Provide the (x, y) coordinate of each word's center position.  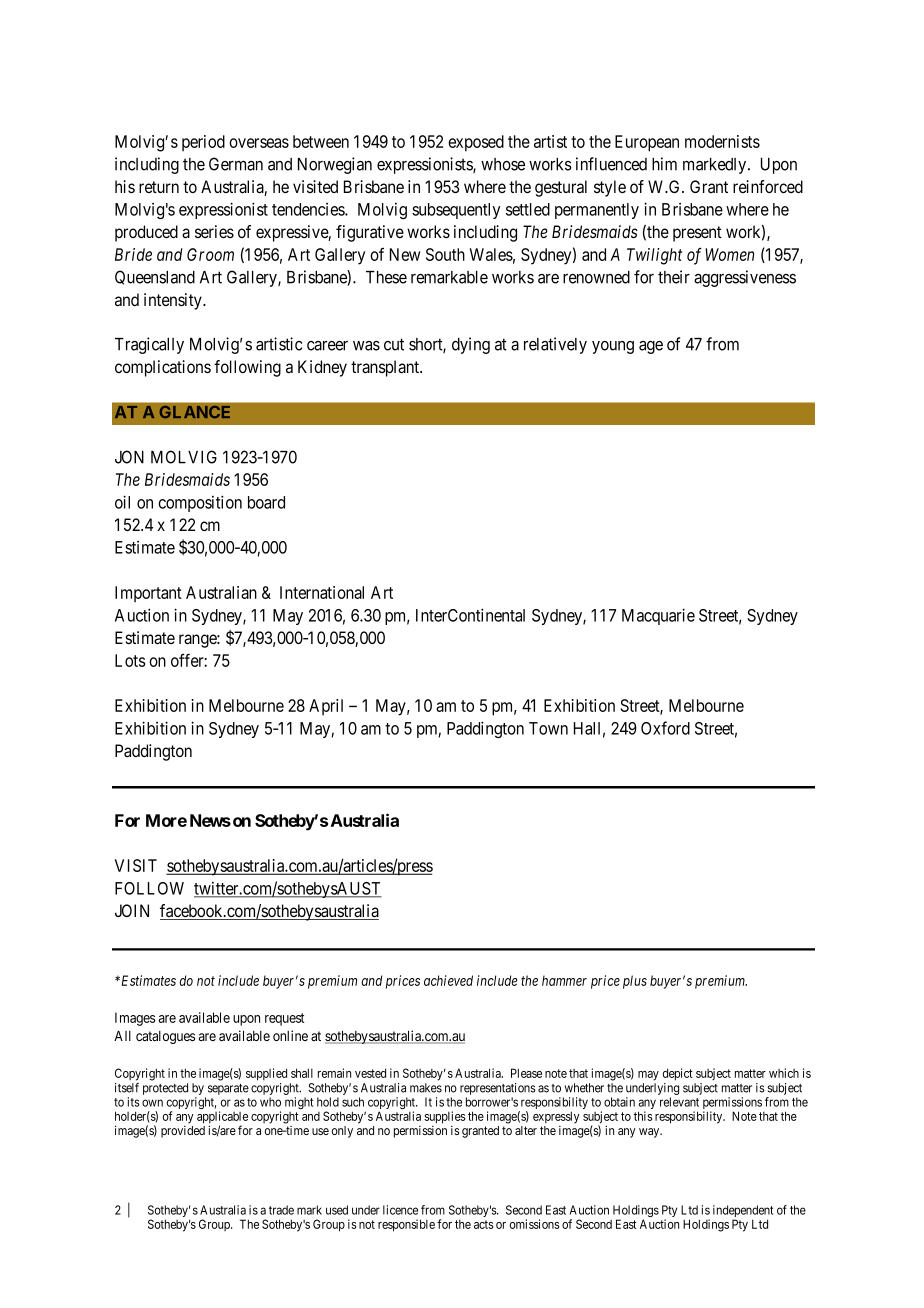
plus (635, 982)
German (236, 164)
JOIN (132, 910)
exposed (476, 143)
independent (743, 1212)
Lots (130, 660)
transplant (386, 368)
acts (484, 1224)
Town (548, 728)
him (664, 164)
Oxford (665, 728)
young (613, 347)
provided (183, 1132)
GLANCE (195, 412)
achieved (448, 980)
